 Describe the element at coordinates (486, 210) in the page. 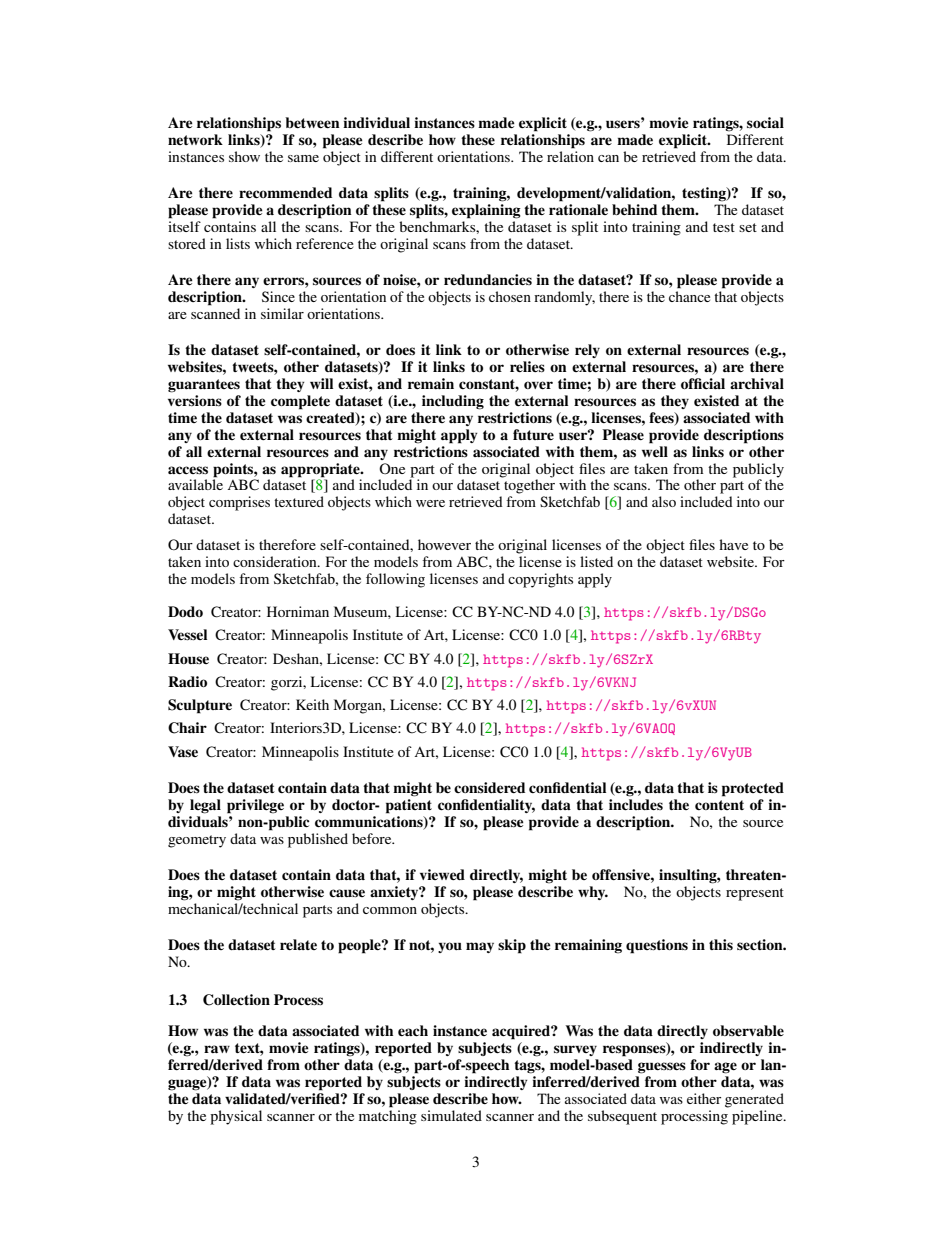

I see `explaining` at that location.
